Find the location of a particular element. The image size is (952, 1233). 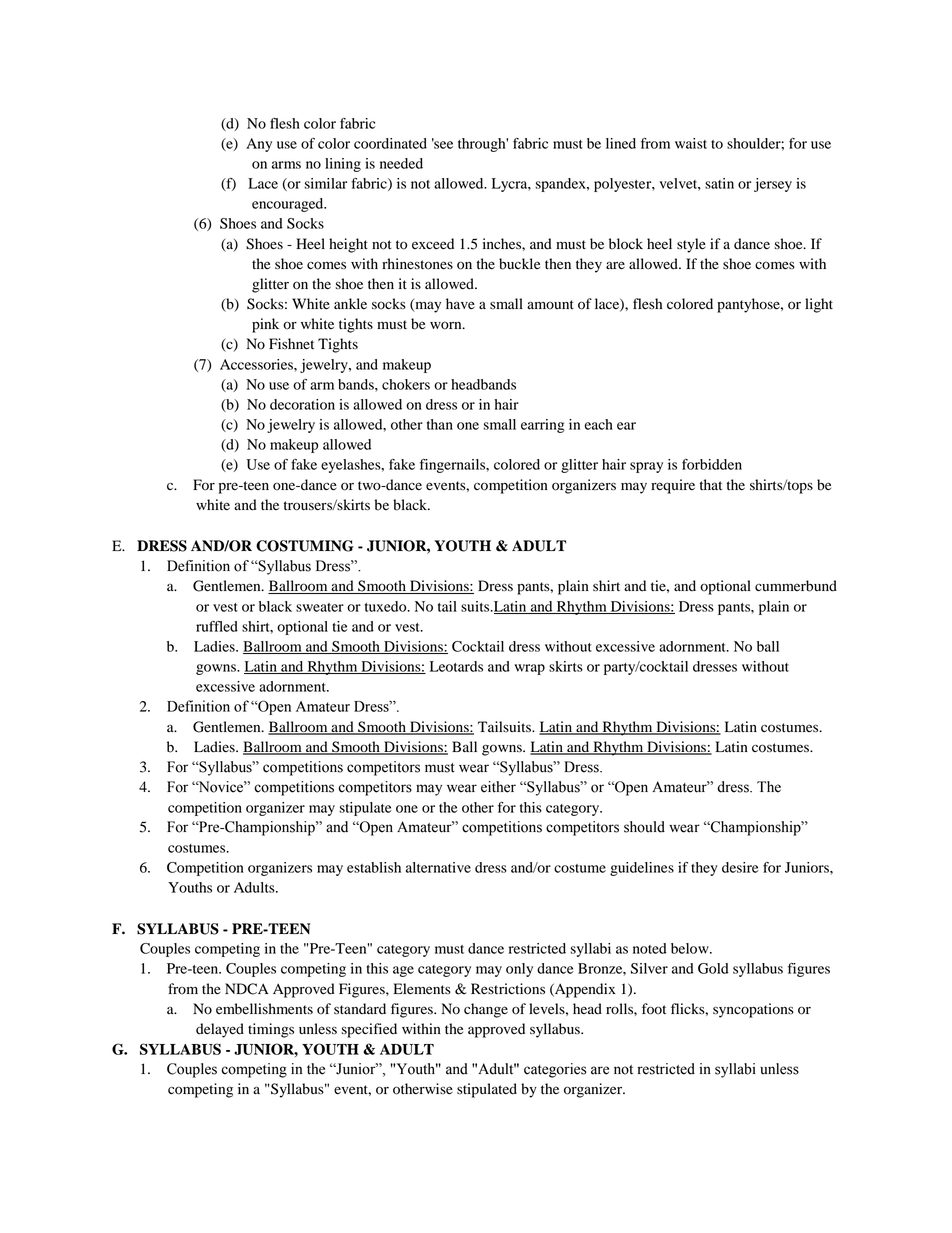

timings is located at coordinates (271, 1030).
